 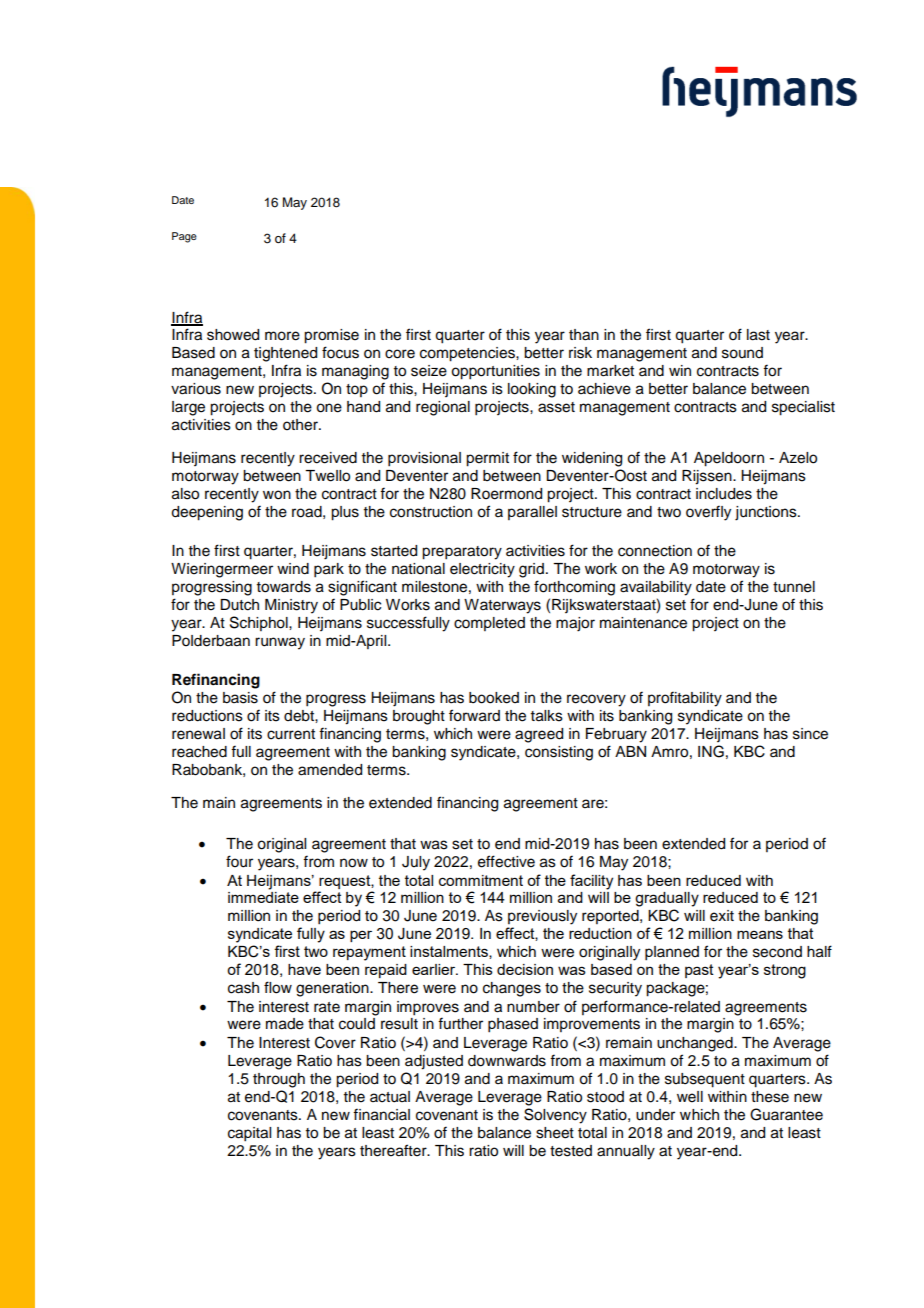 I want to click on last, so click(x=758, y=335).
